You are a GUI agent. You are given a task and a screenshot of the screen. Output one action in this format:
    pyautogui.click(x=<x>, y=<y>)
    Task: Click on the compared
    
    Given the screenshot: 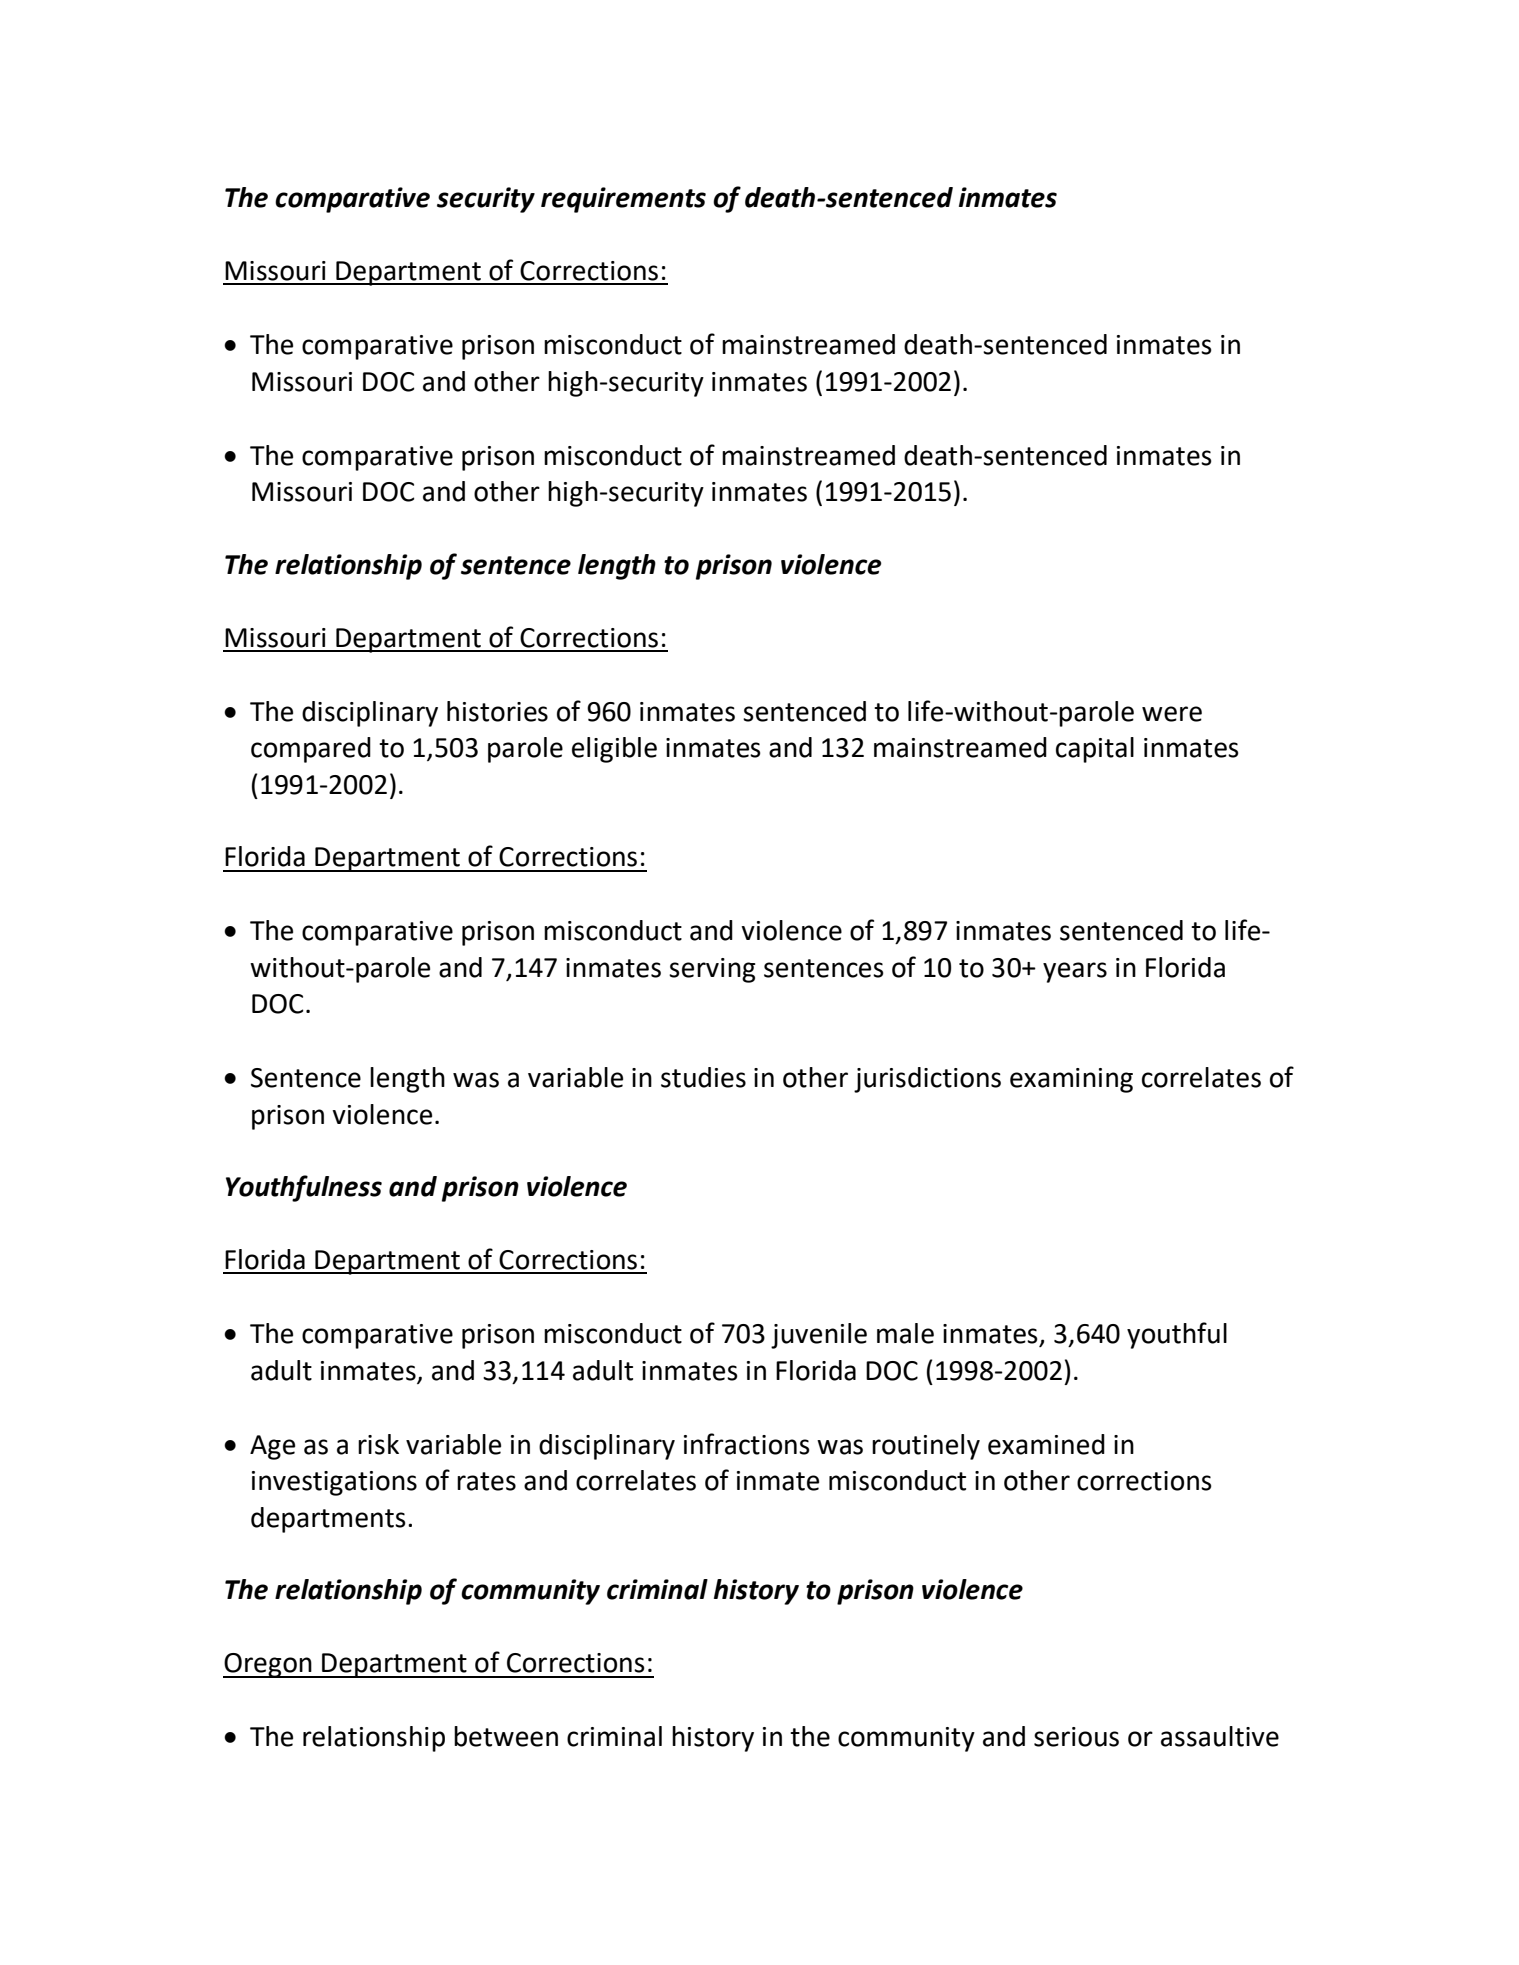 What is the action you would take?
    pyautogui.click(x=311, y=750)
